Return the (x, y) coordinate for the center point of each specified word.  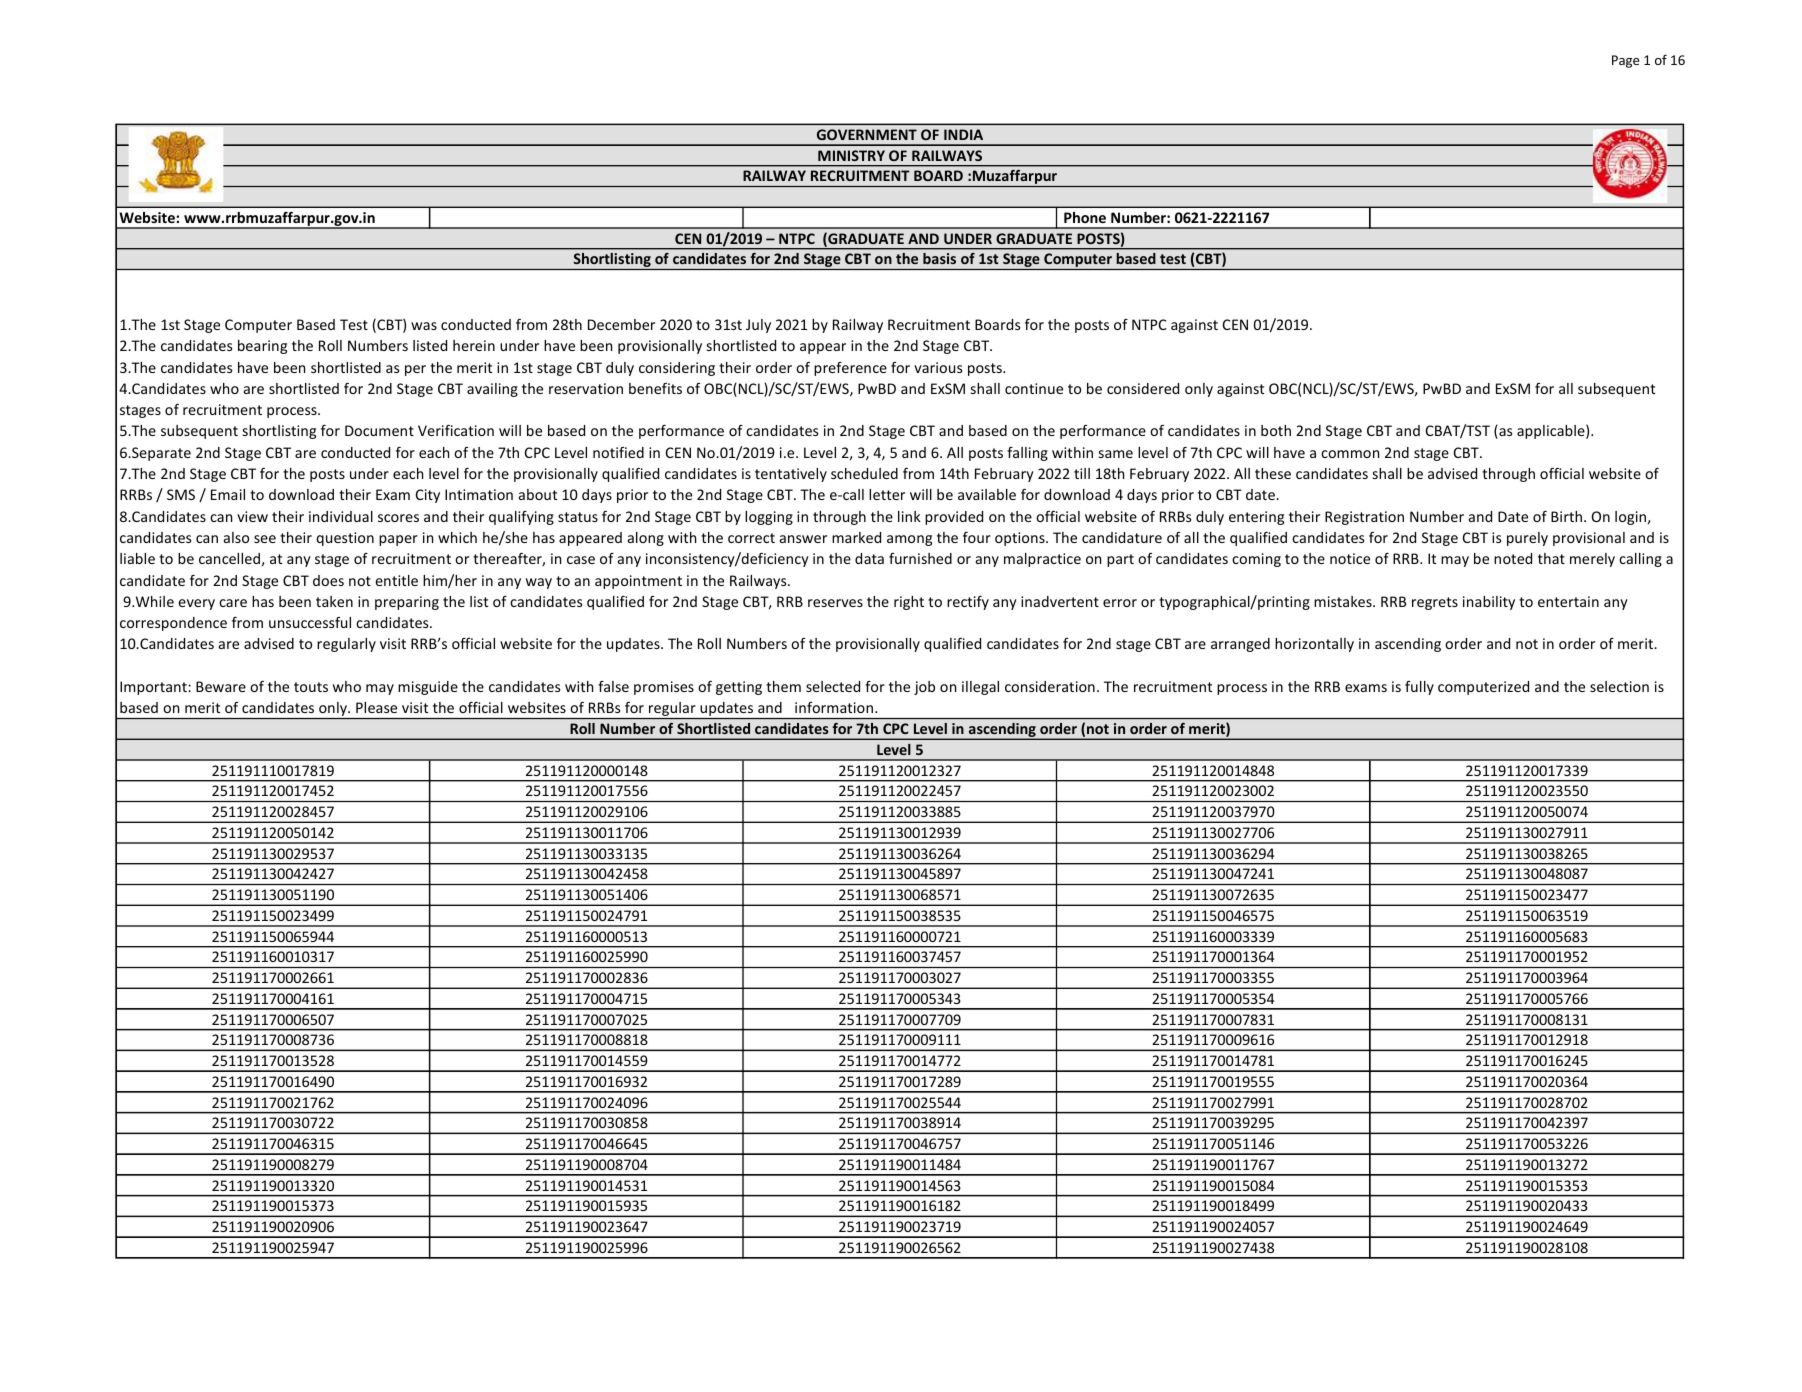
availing (492, 390)
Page (1626, 61)
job (924, 688)
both (1276, 430)
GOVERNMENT (867, 134)
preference (850, 369)
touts (311, 687)
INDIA (963, 134)
